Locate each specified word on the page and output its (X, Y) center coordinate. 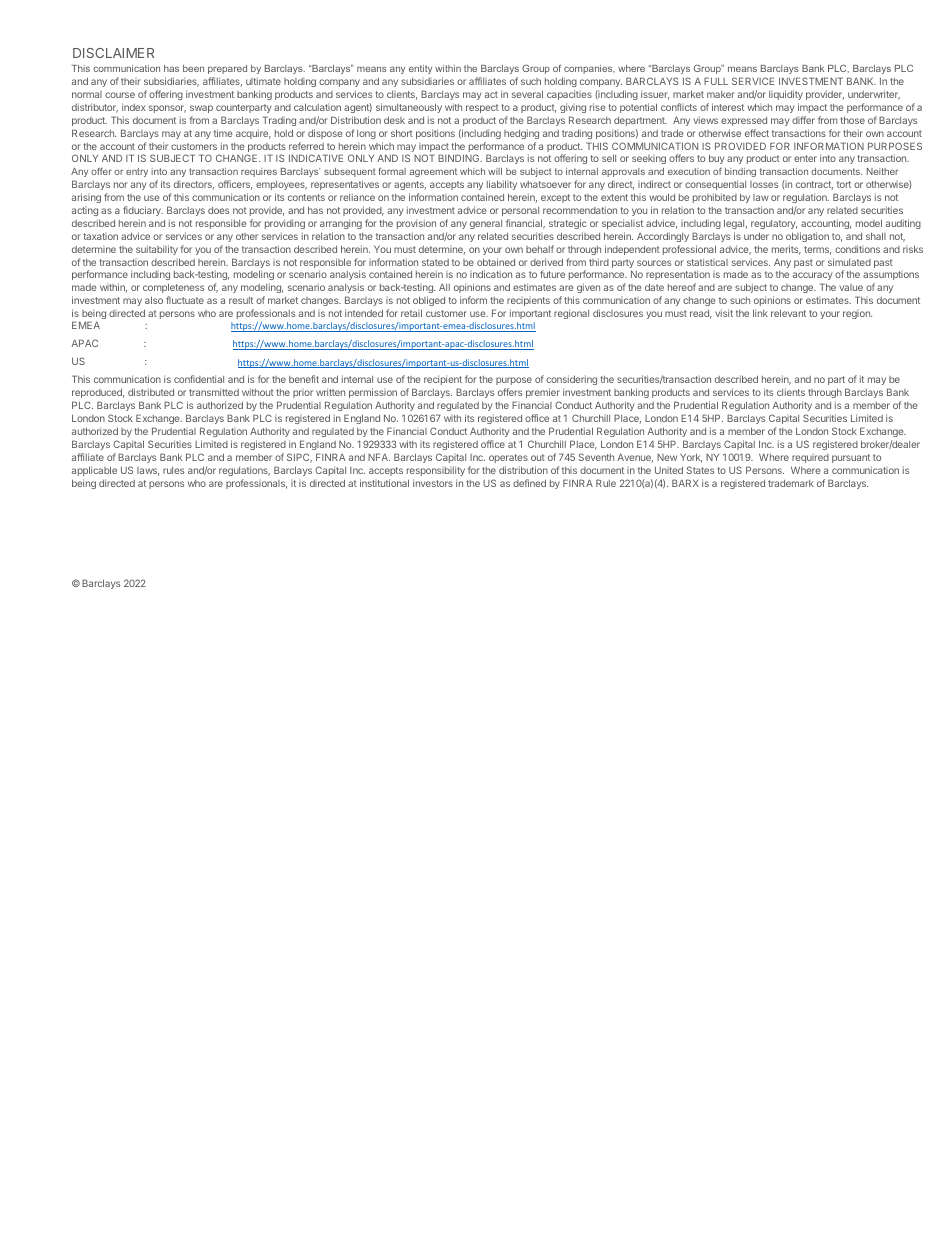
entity (420, 69)
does (218, 210)
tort (844, 184)
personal (520, 211)
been (193, 68)
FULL (716, 81)
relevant (788, 313)
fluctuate (185, 300)
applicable (94, 471)
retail (411, 313)
